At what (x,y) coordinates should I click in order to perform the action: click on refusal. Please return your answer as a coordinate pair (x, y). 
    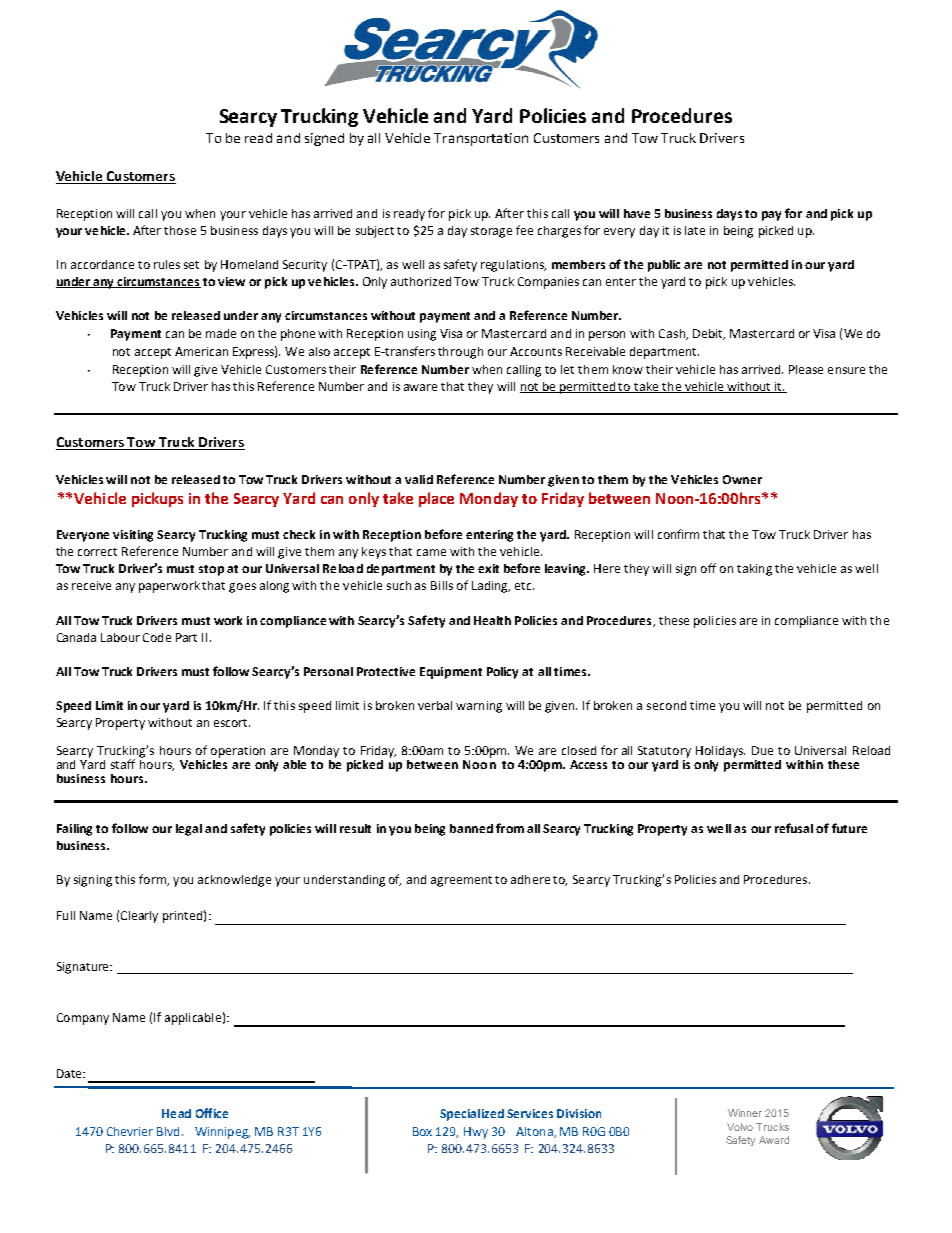
    Looking at the image, I should click on (794, 828).
